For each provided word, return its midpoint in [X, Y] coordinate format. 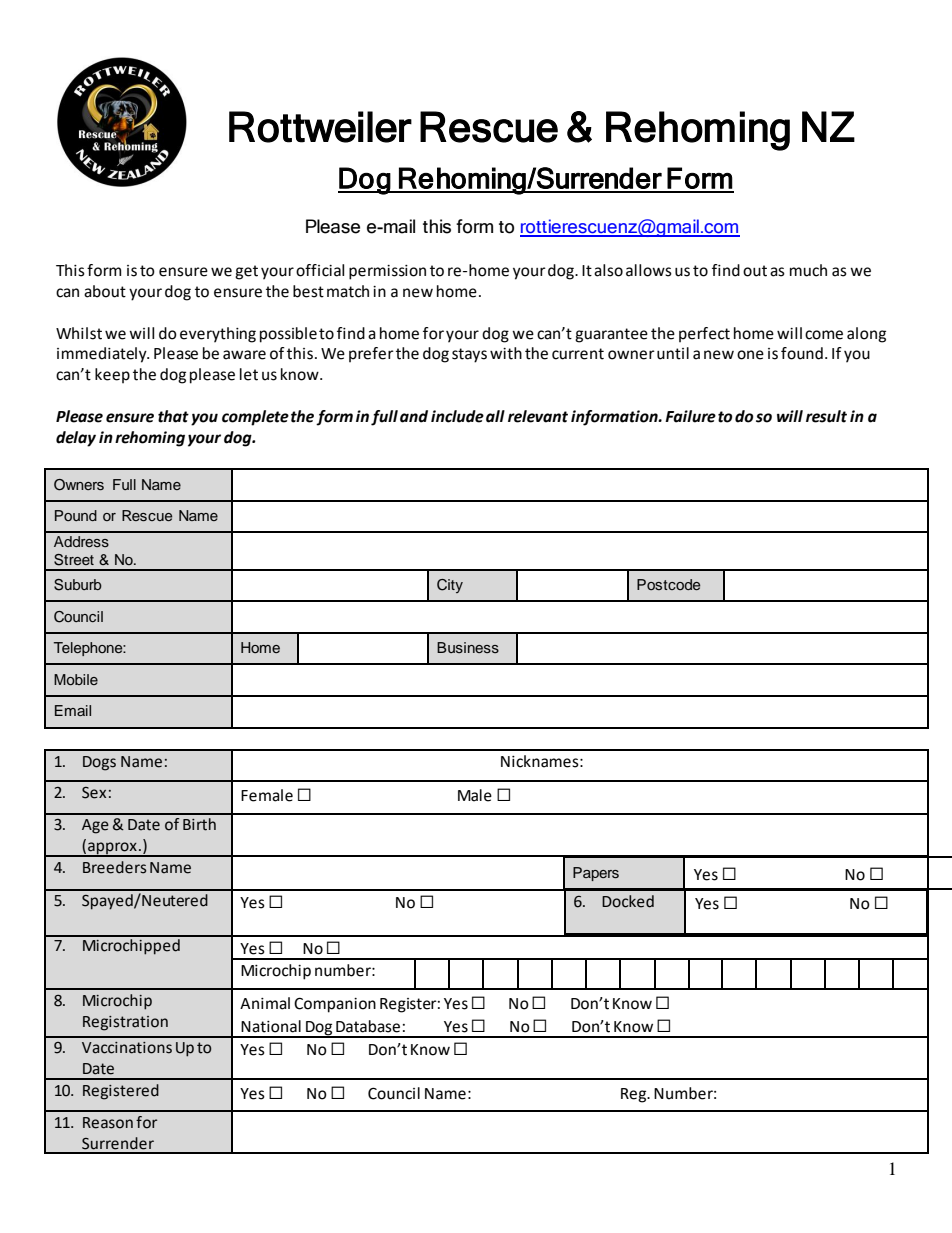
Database [368, 1026]
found [802, 353]
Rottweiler [320, 127]
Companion [335, 1005]
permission [387, 272]
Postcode [668, 584]
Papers [596, 874]
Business [468, 647]
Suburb [78, 585]
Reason [108, 1123]
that [173, 416]
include [457, 416]
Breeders [114, 867]
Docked [628, 901]
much [808, 270]
